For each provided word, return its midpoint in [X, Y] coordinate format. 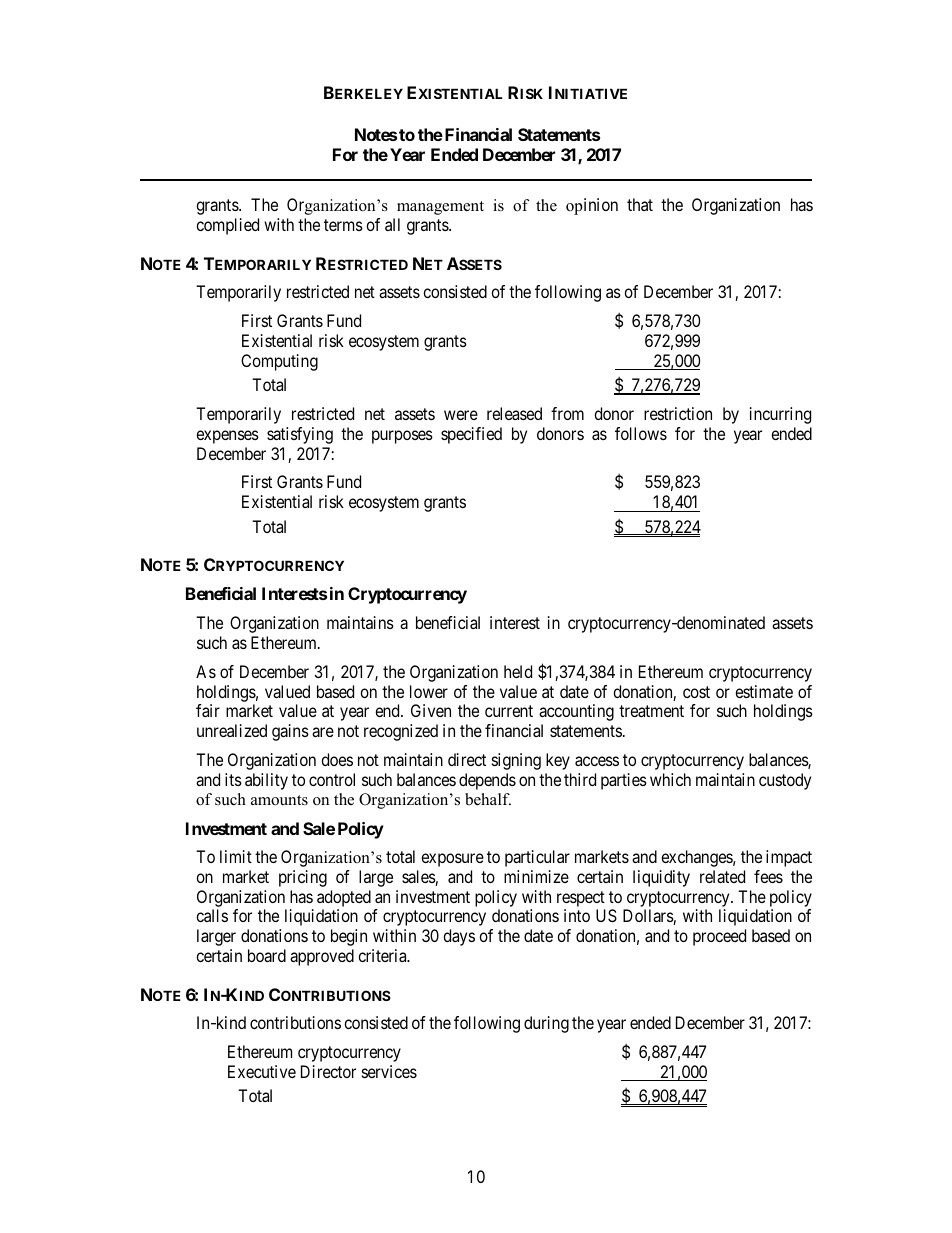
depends [487, 781]
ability [266, 781]
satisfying [300, 435]
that [640, 204]
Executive [262, 1071]
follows [641, 433]
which [670, 779]
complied [227, 226]
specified [471, 435]
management [440, 208]
